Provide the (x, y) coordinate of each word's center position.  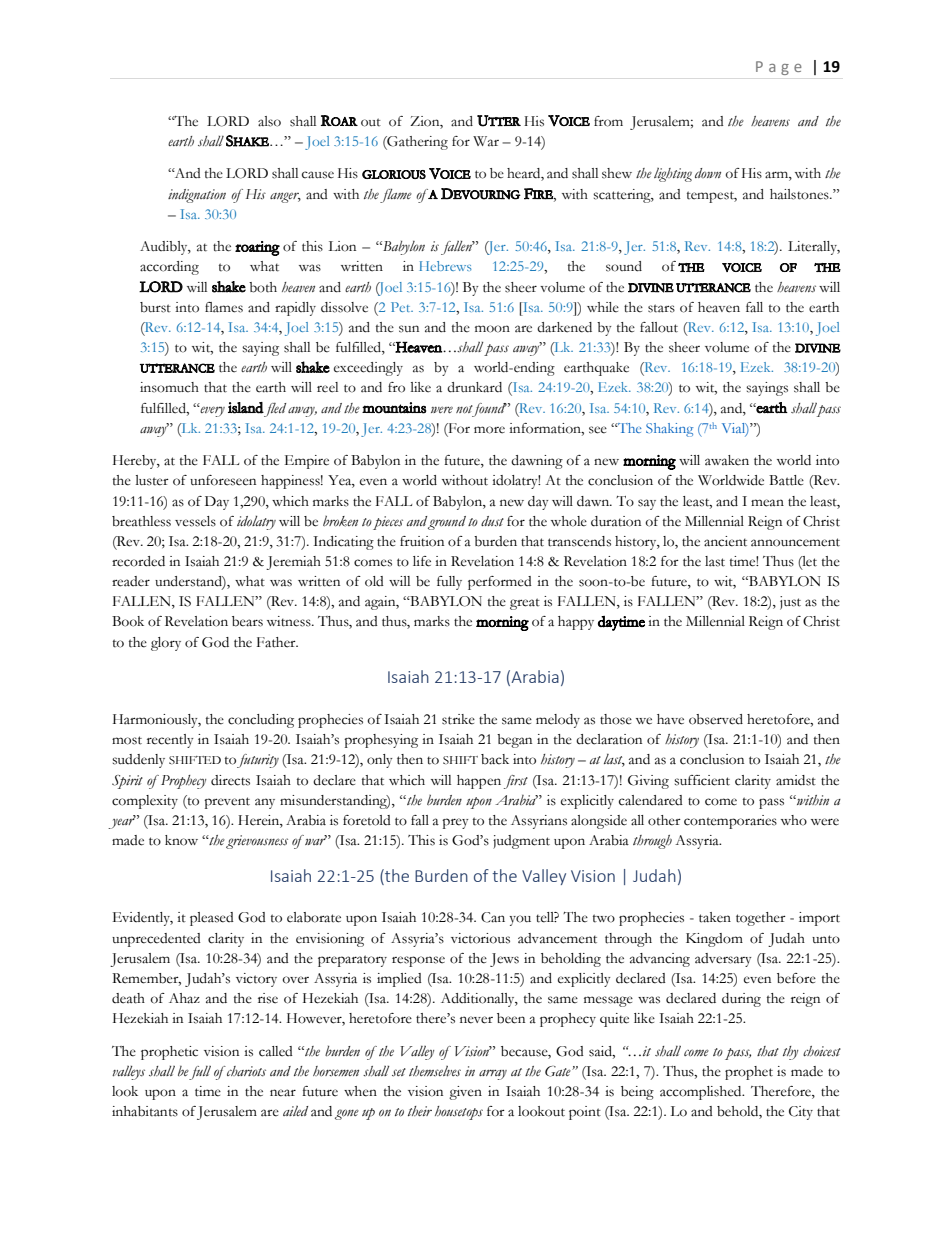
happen (479, 782)
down (708, 173)
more (489, 430)
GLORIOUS (394, 174)
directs (230, 780)
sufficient (702, 780)
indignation (197, 196)
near (283, 1093)
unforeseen (223, 480)
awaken (727, 460)
